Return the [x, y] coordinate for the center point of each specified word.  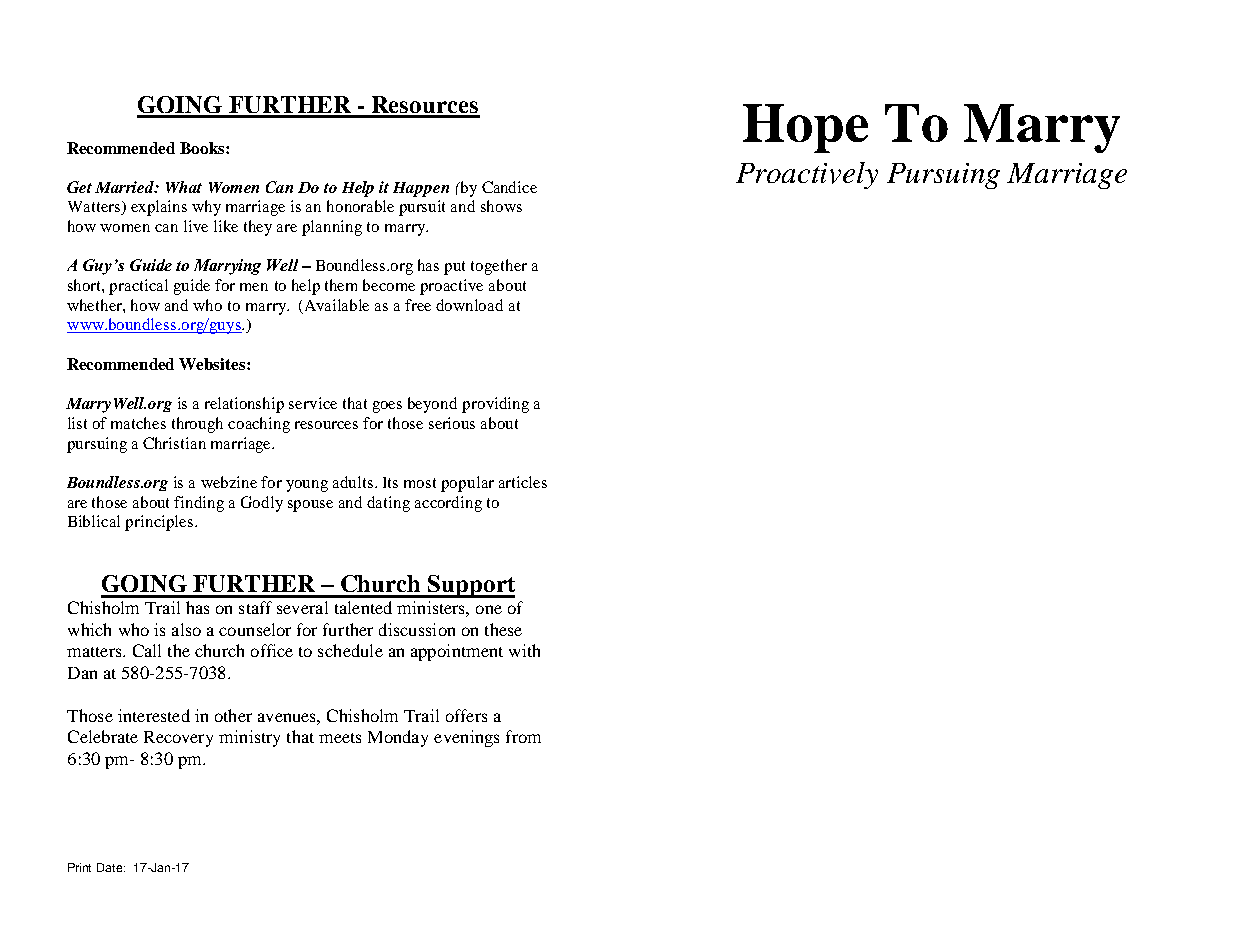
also [186, 629]
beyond [432, 405]
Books [203, 148]
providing [495, 405]
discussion [417, 629]
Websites [213, 364]
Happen [421, 189]
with [524, 650]
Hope [805, 128]
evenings [466, 738]
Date [111, 867]
